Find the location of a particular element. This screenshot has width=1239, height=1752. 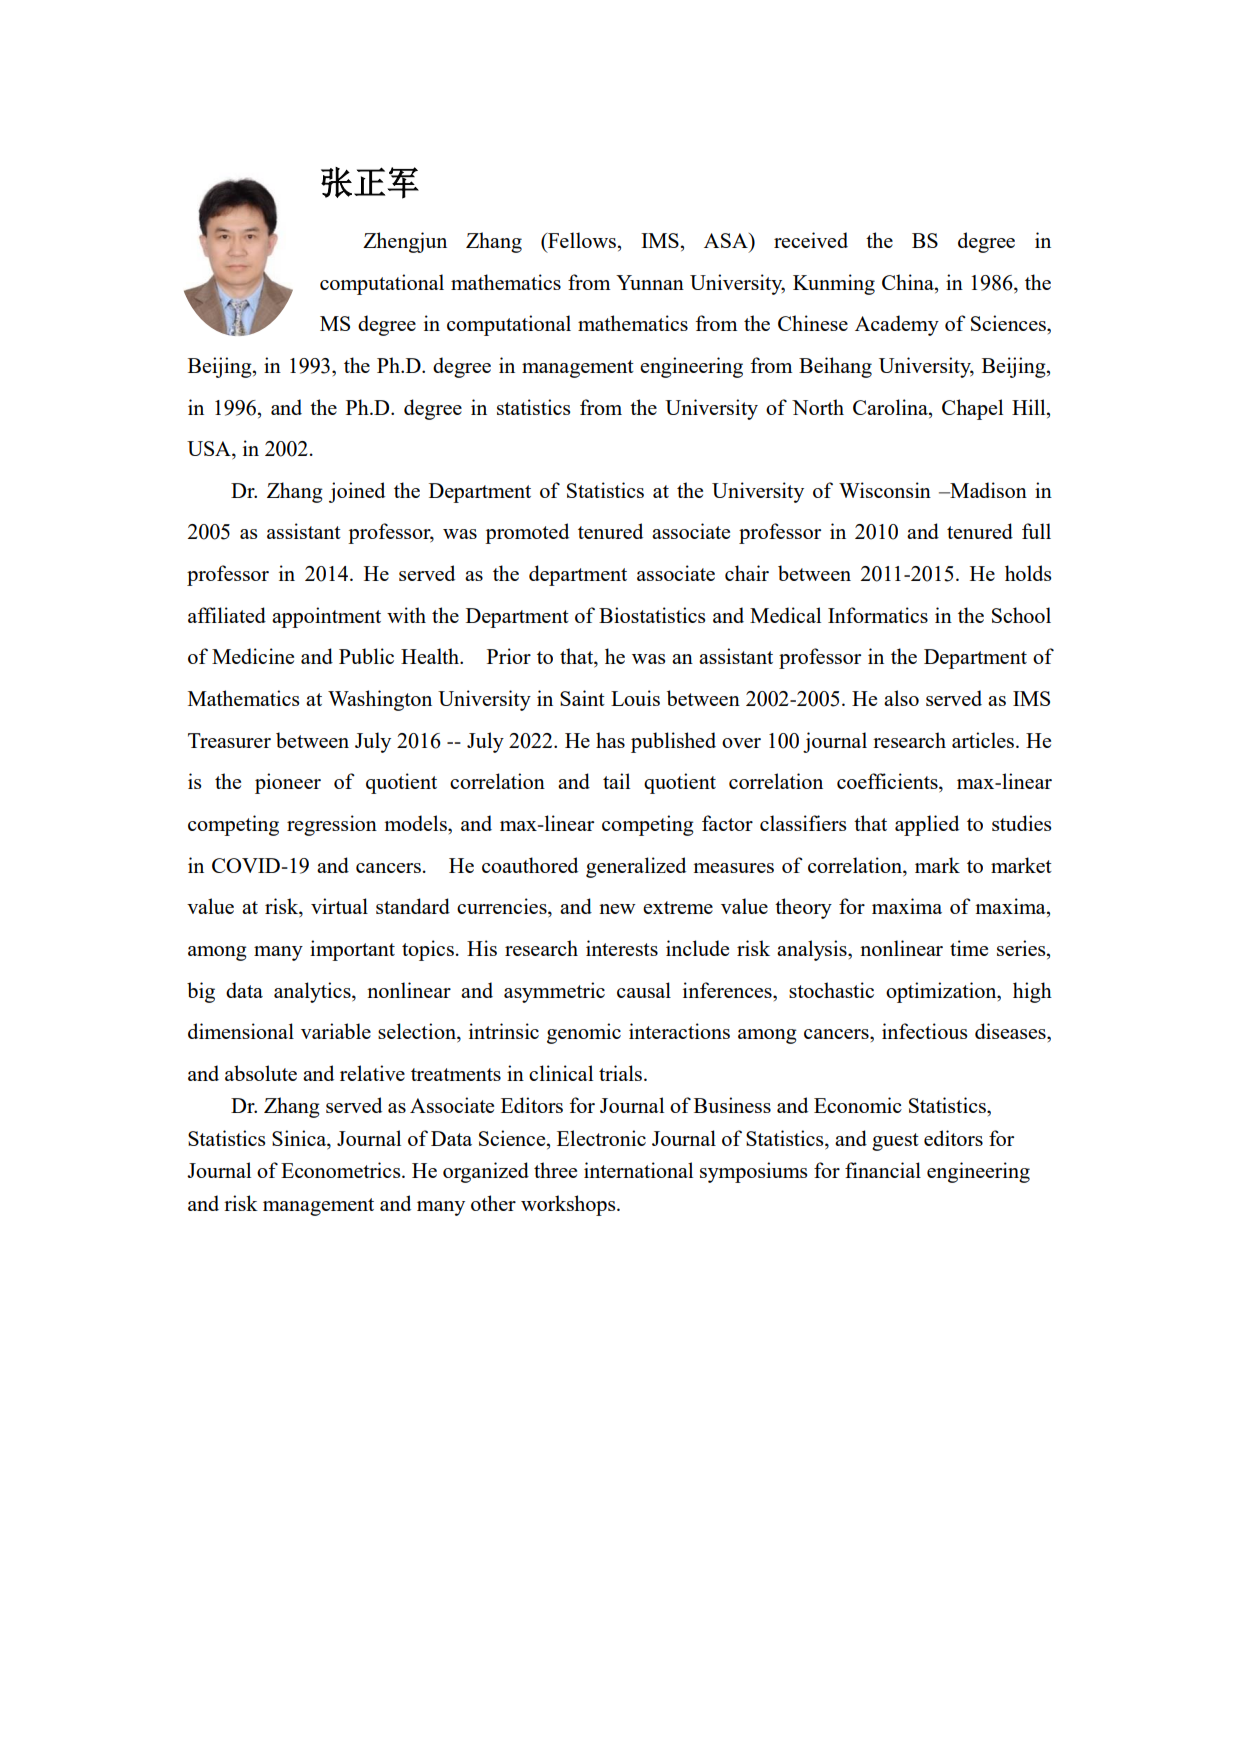

Informatics is located at coordinates (878, 615).
